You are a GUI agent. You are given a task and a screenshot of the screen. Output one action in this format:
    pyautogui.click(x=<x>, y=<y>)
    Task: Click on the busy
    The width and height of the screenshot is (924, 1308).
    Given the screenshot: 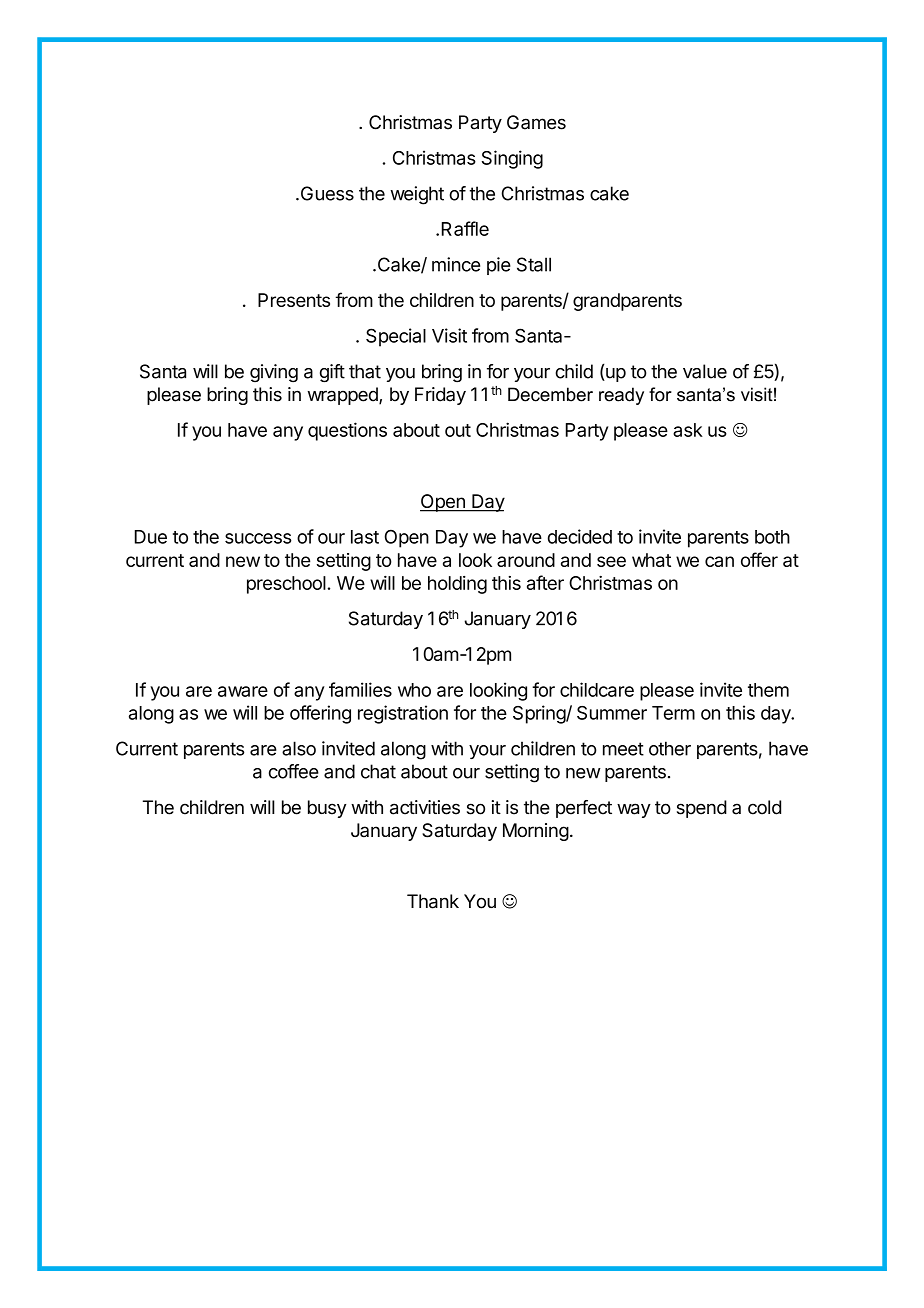 What is the action you would take?
    pyautogui.click(x=327, y=809)
